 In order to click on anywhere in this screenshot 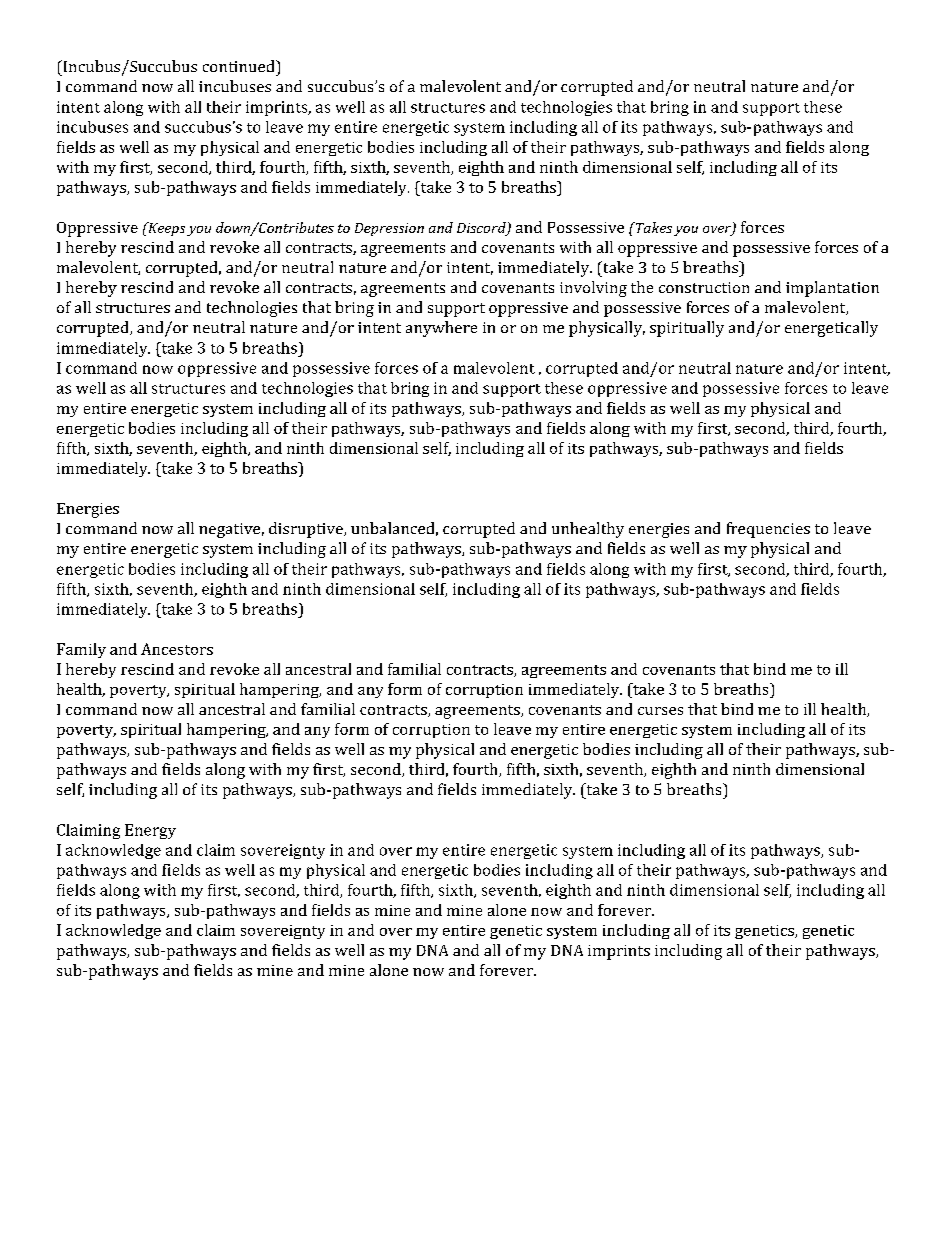, I will do `click(441, 329)`.
